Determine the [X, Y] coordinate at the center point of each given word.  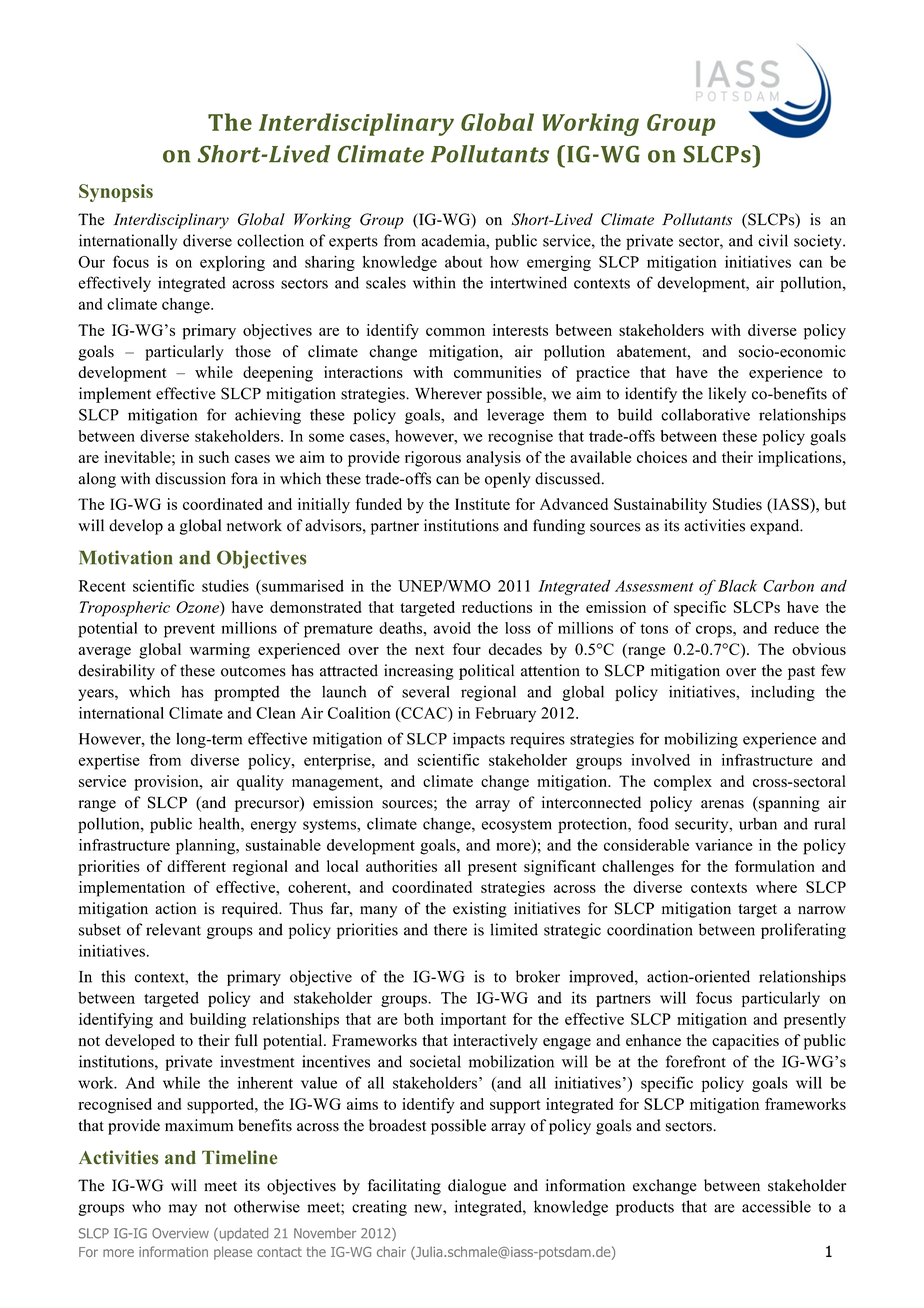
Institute [482, 504]
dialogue [477, 1187]
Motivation [126, 557]
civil [773, 240]
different [196, 866]
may [183, 1210]
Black [737, 586]
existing [480, 910]
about [463, 262]
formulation [775, 866]
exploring [232, 263]
